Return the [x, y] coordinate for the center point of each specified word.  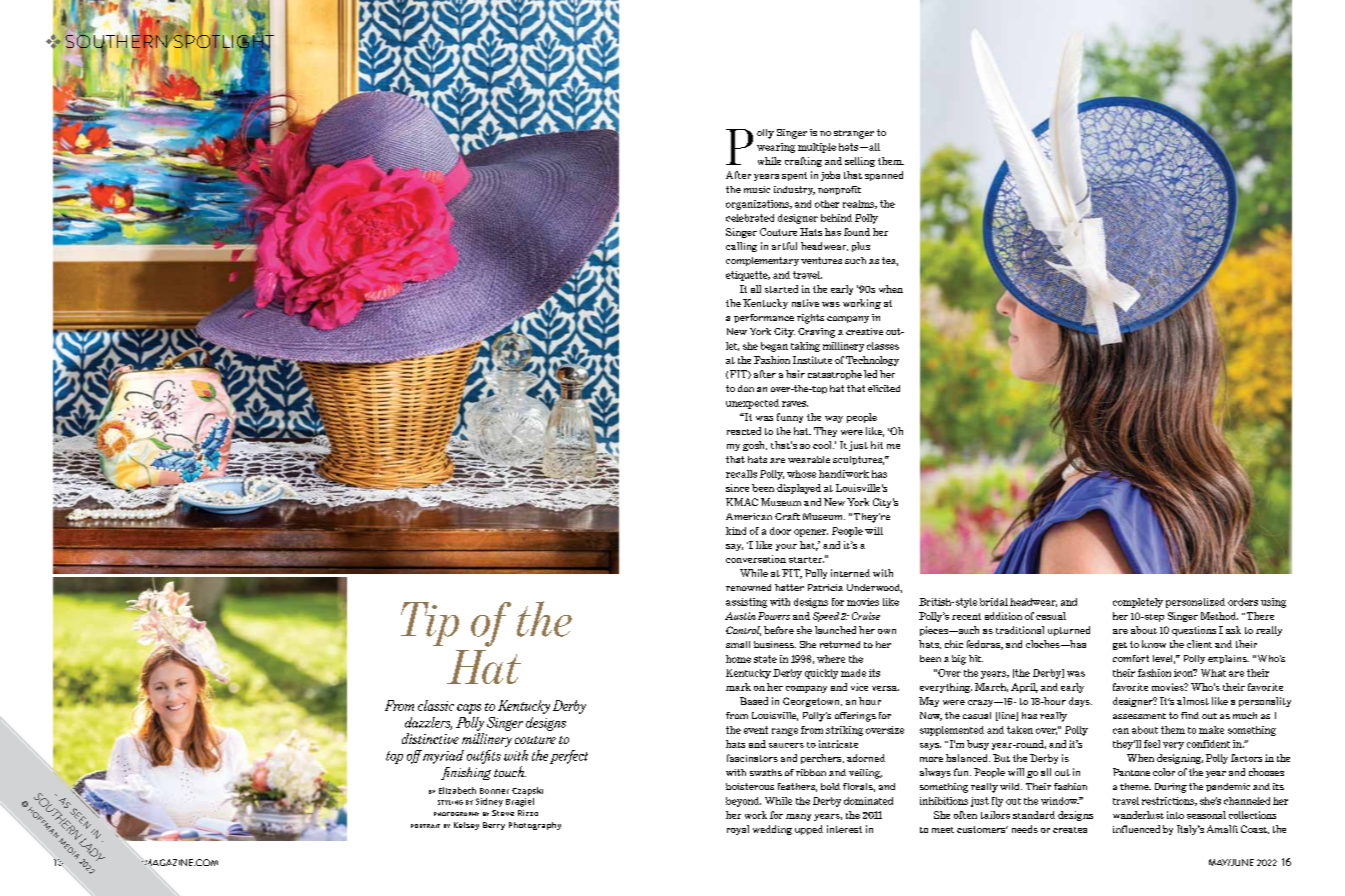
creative [864, 331]
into [1175, 815]
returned [840, 644]
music [757, 189]
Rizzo [528, 813]
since [737, 488]
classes [883, 346]
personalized [1195, 603]
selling [860, 162]
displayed [799, 489]
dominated [868, 801]
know [1154, 644]
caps [469, 709]
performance [764, 318]
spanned [884, 176]
